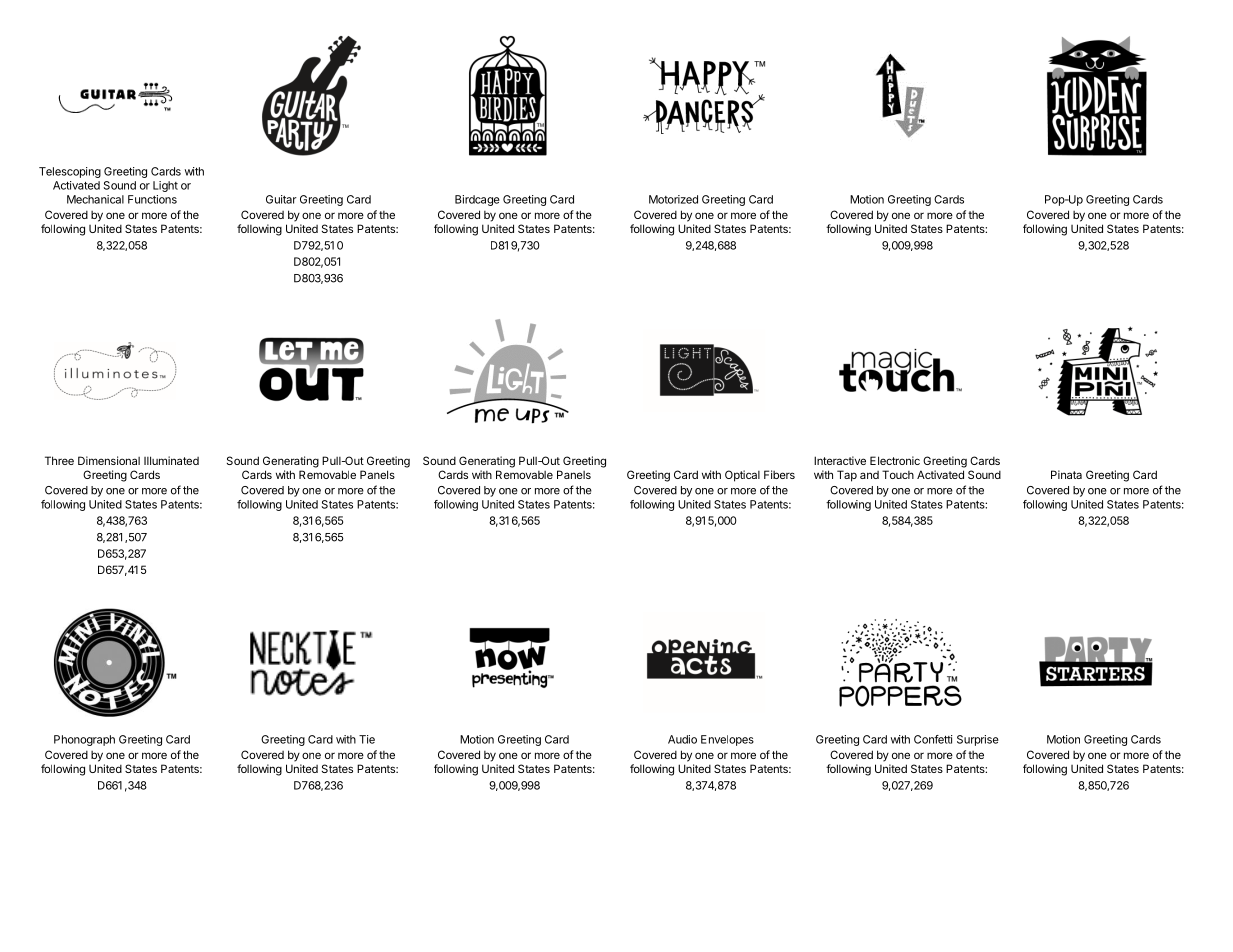  Describe the element at coordinates (477, 200) in the screenshot. I see `Birdcage` at that location.
